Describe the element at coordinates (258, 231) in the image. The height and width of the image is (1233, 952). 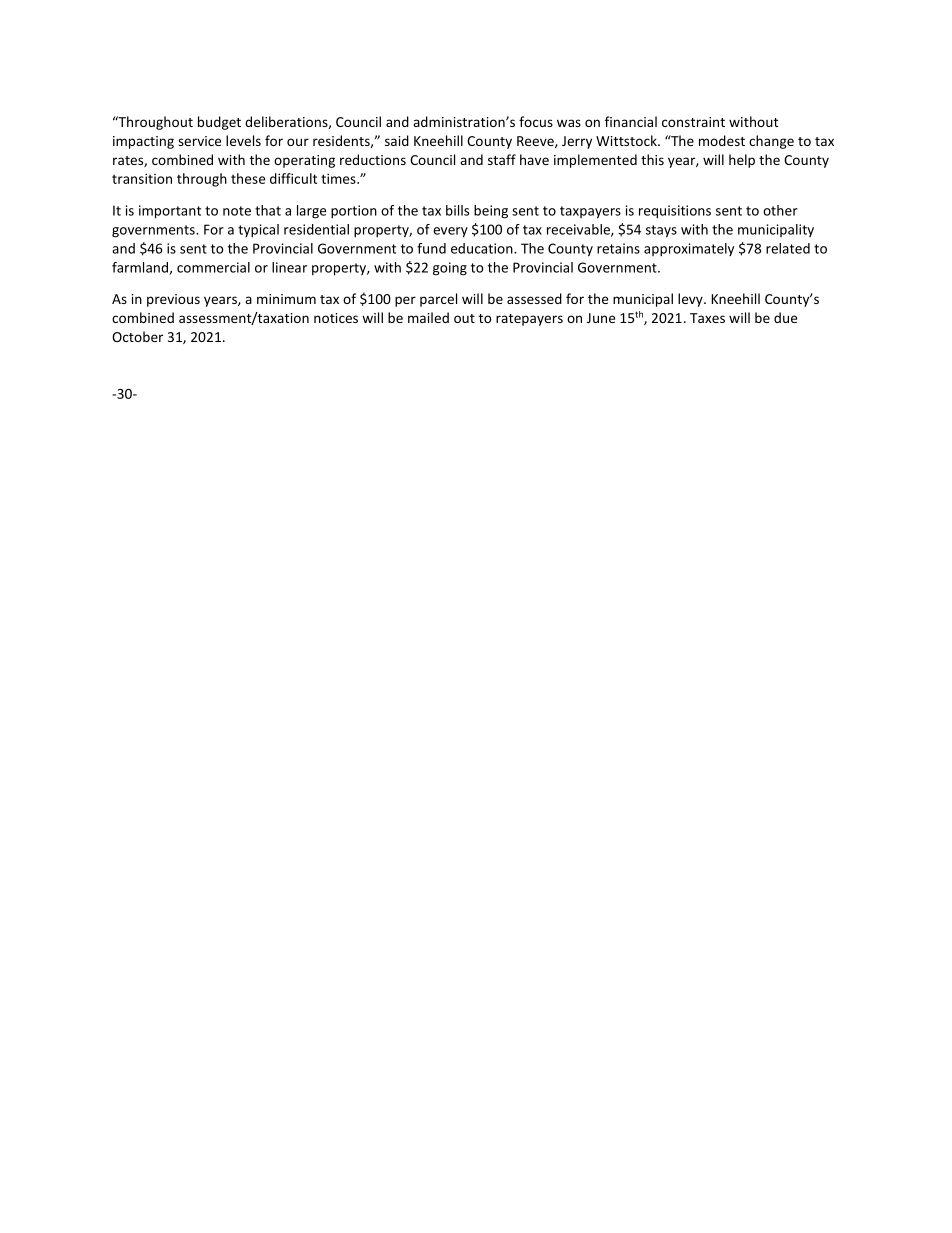
I see `typical` at that location.
